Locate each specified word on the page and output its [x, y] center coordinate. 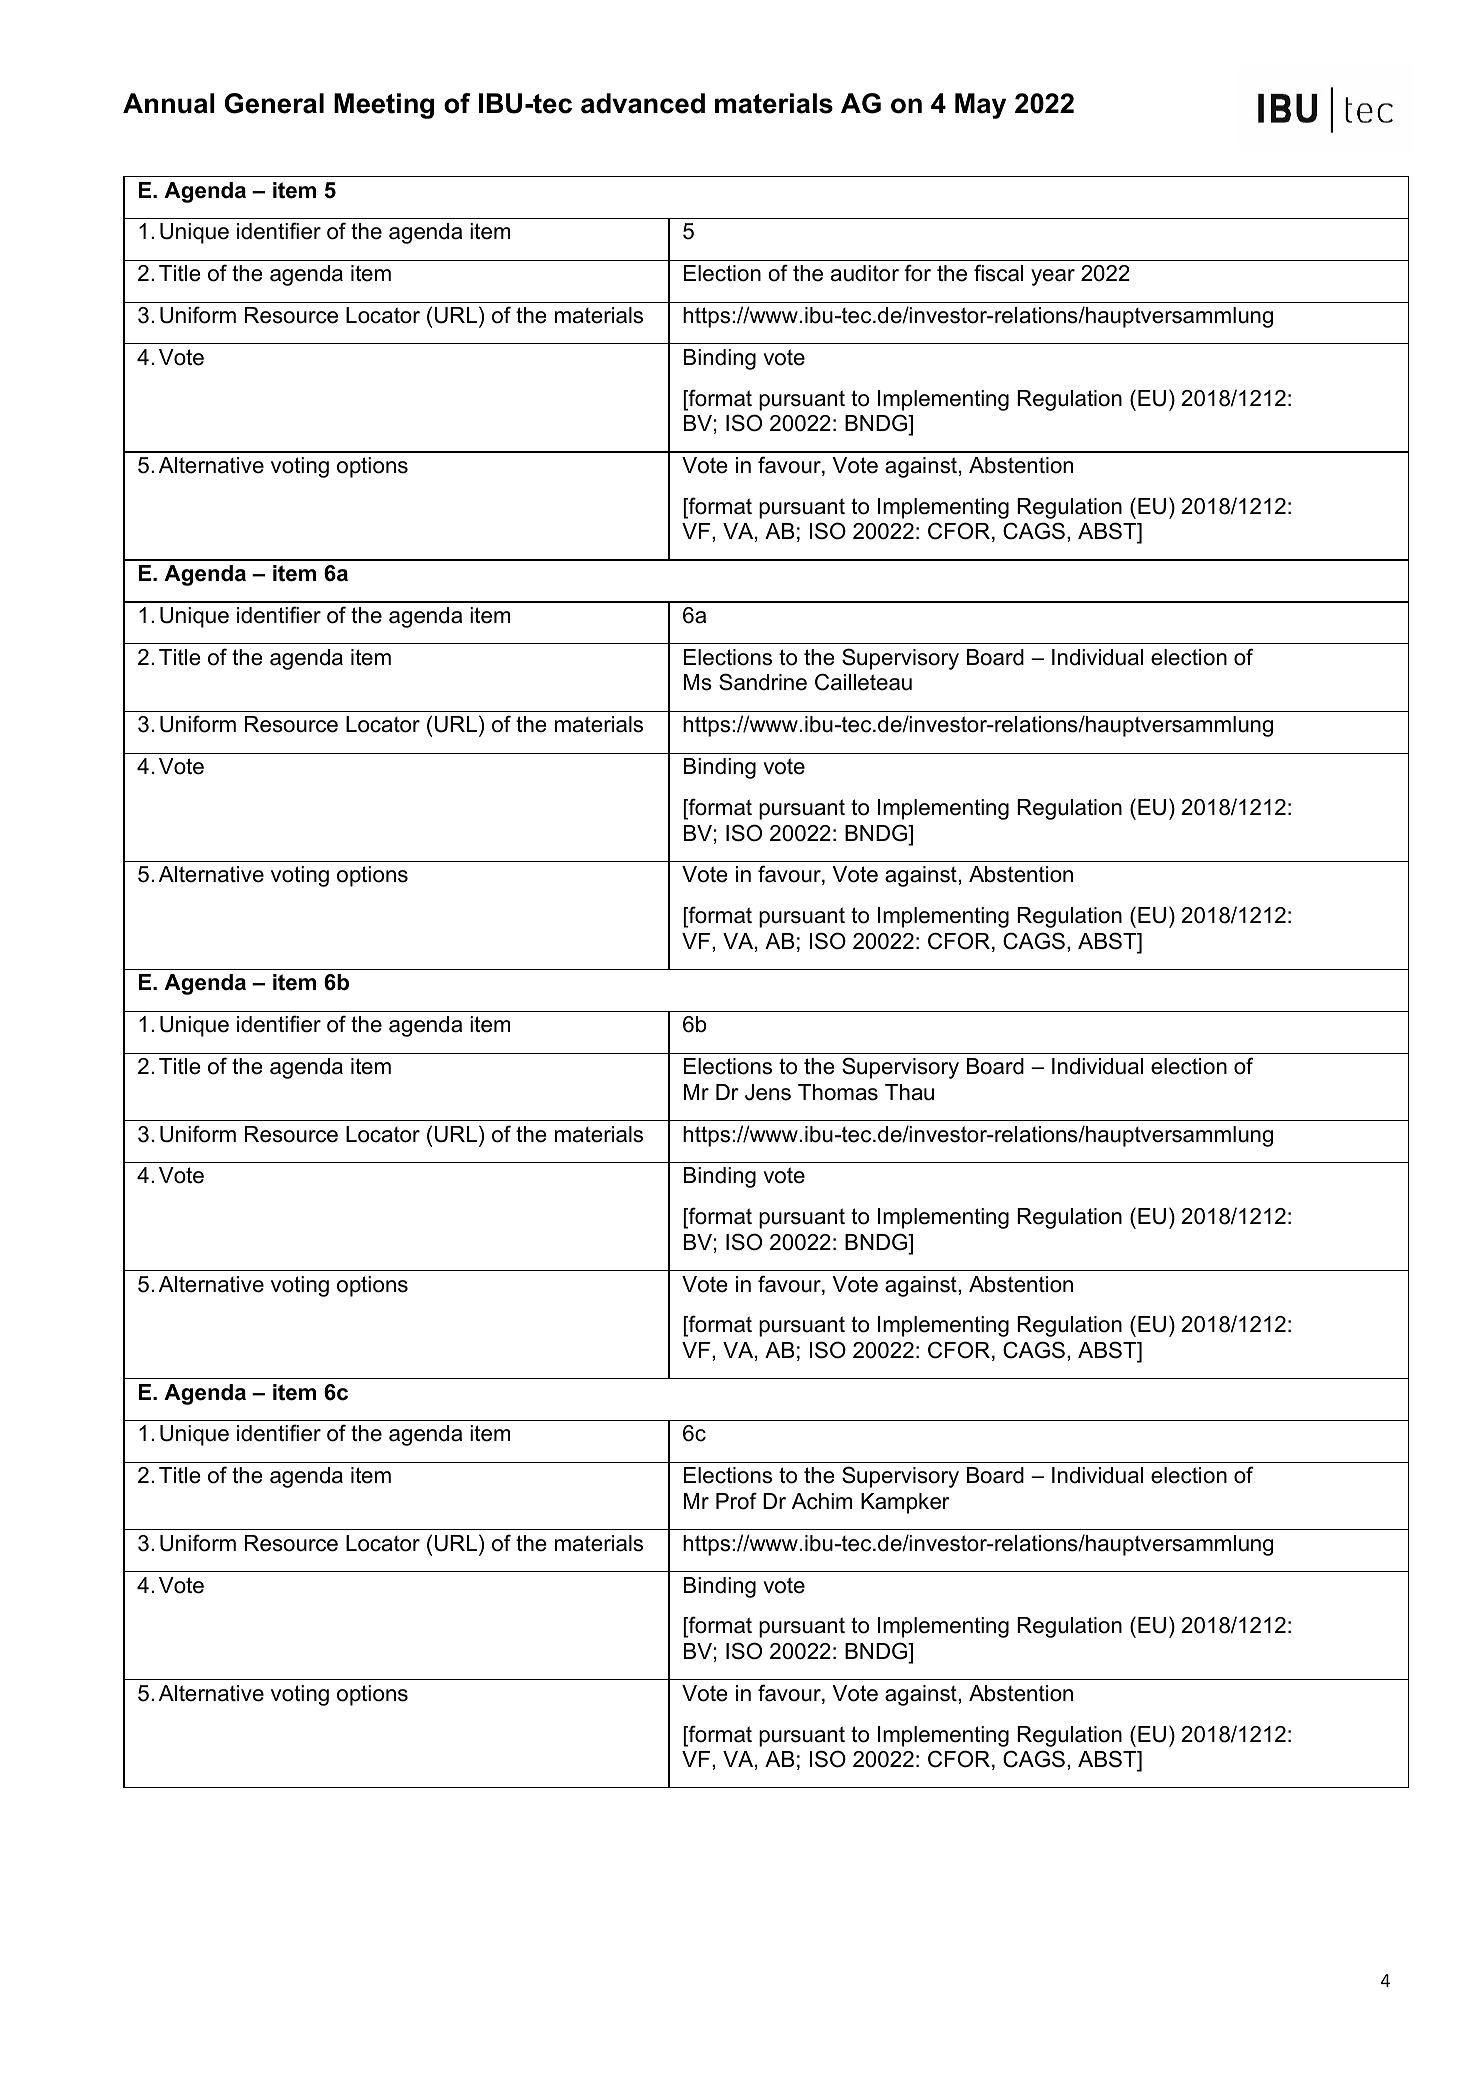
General [274, 103]
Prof [736, 1501]
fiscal [998, 273]
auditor [865, 273]
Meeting [384, 106]
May [980, 106]
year [1053, 277]
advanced [643, 103]
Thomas [838, 1092]
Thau [909, 1092]
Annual [169, 103]
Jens [768, 1092]
